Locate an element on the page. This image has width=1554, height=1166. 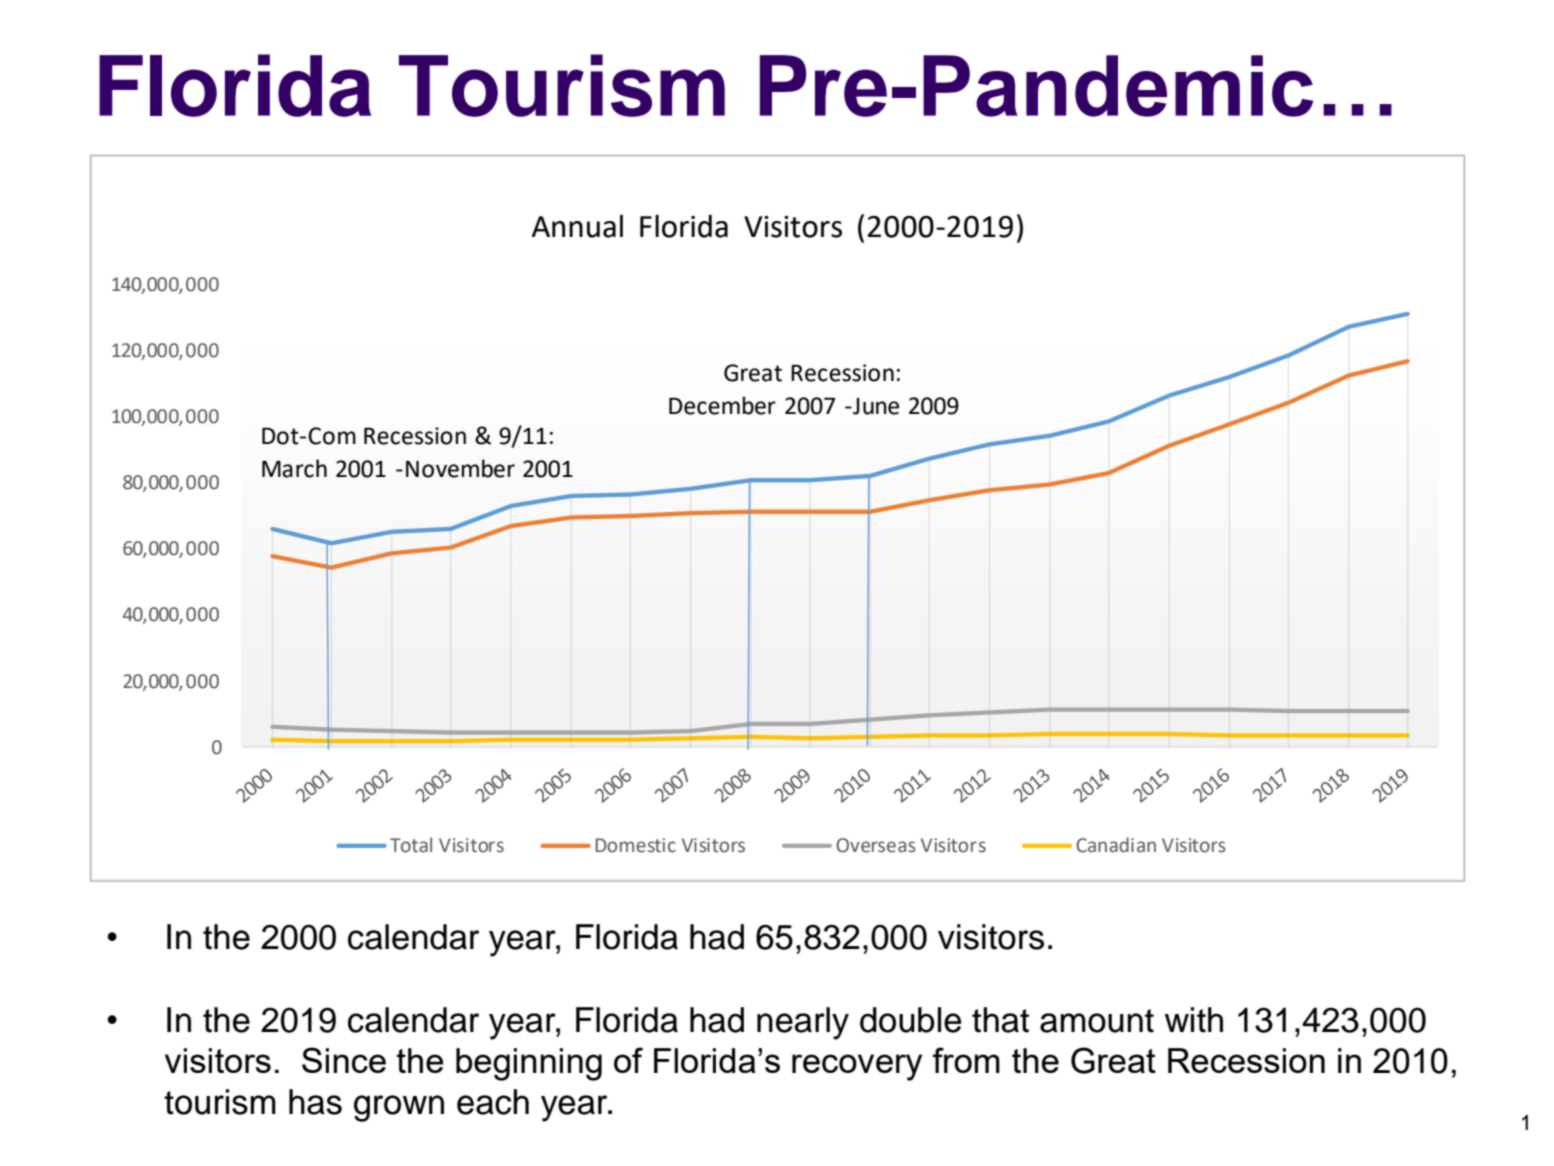
that is located at coordinates (1000, 1020).
